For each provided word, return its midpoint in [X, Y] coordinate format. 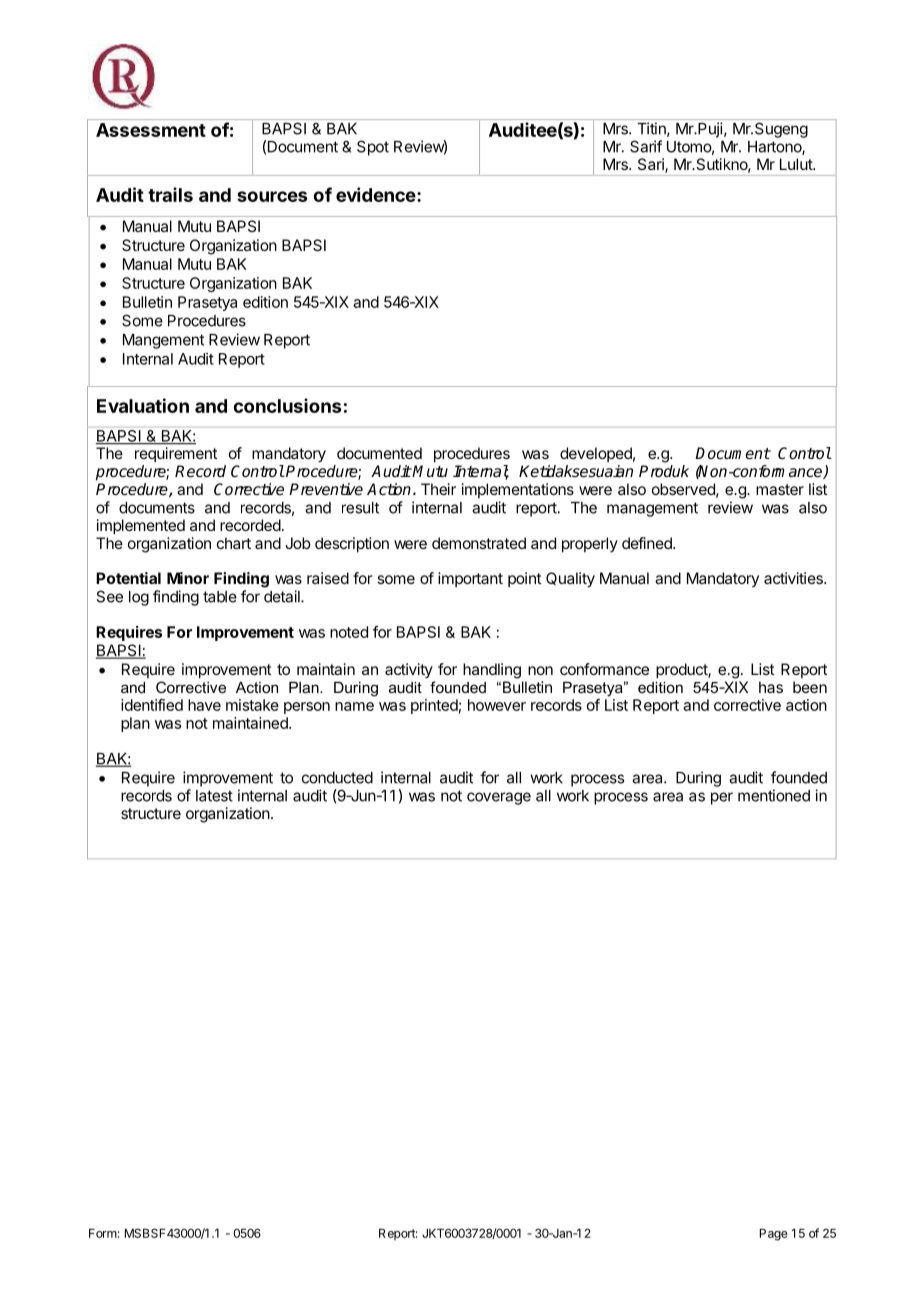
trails [170, 194]
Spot [373, 148]
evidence [376, 194]
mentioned [774, 795]
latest [214, 796]
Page [774, 1234]
